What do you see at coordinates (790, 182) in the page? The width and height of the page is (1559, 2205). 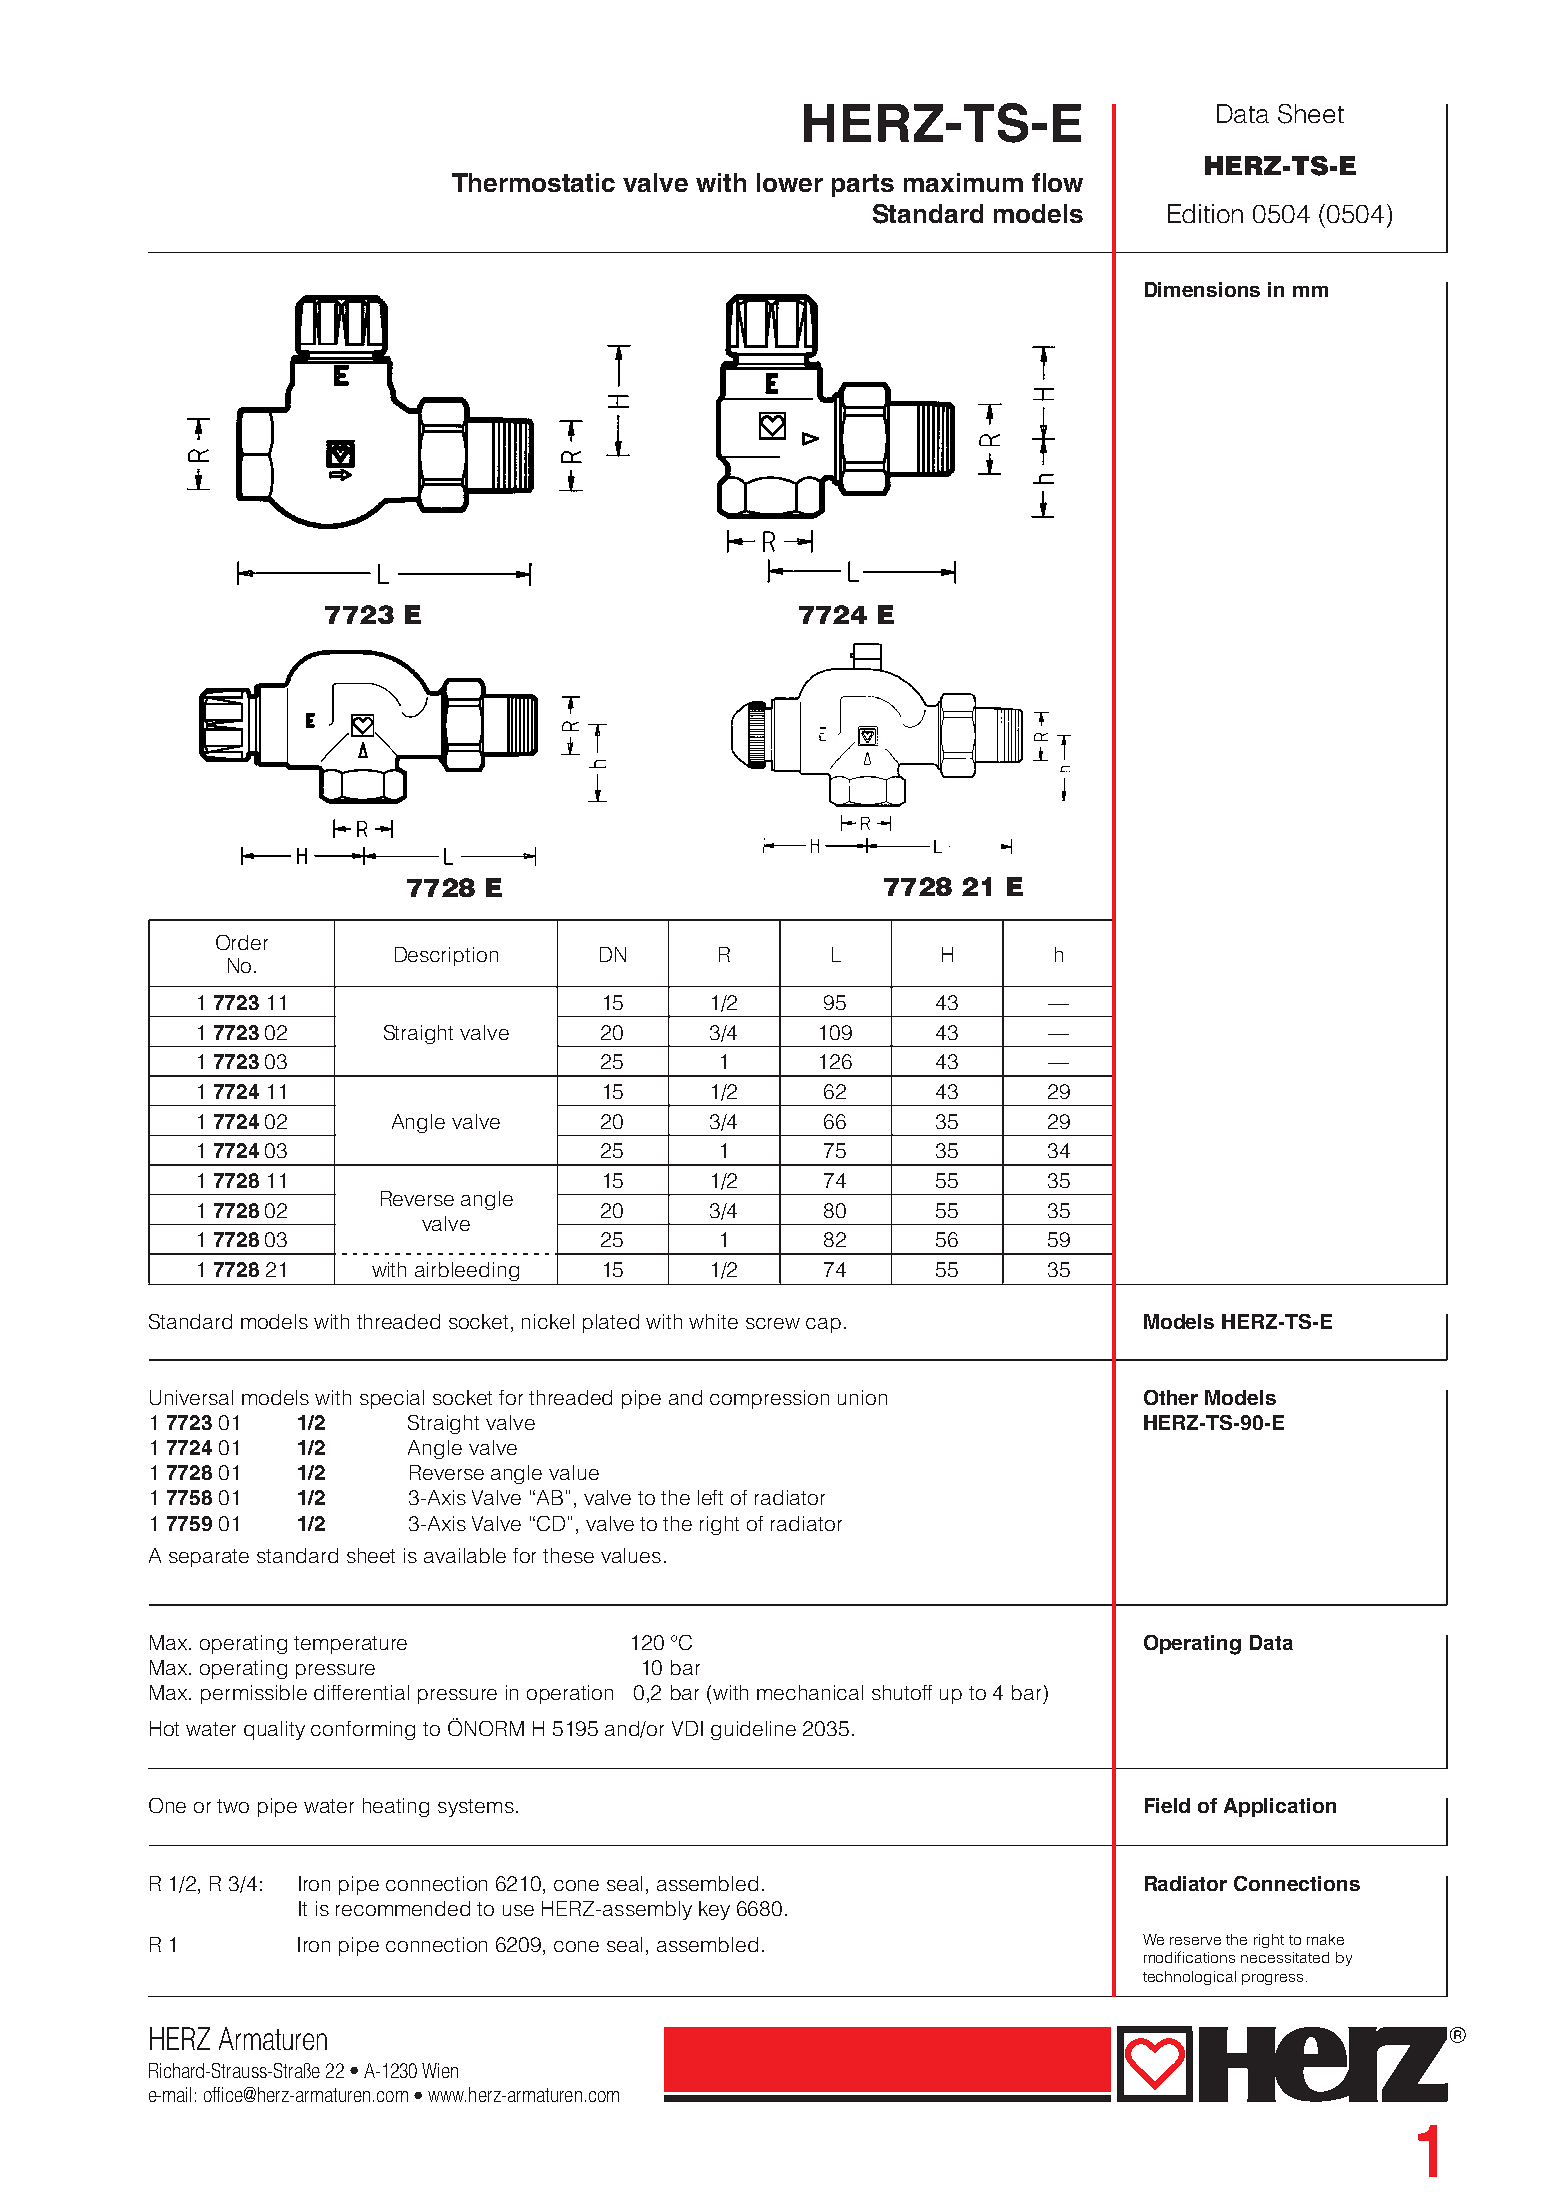 I see `lower` at bounding box center [790, 182].
